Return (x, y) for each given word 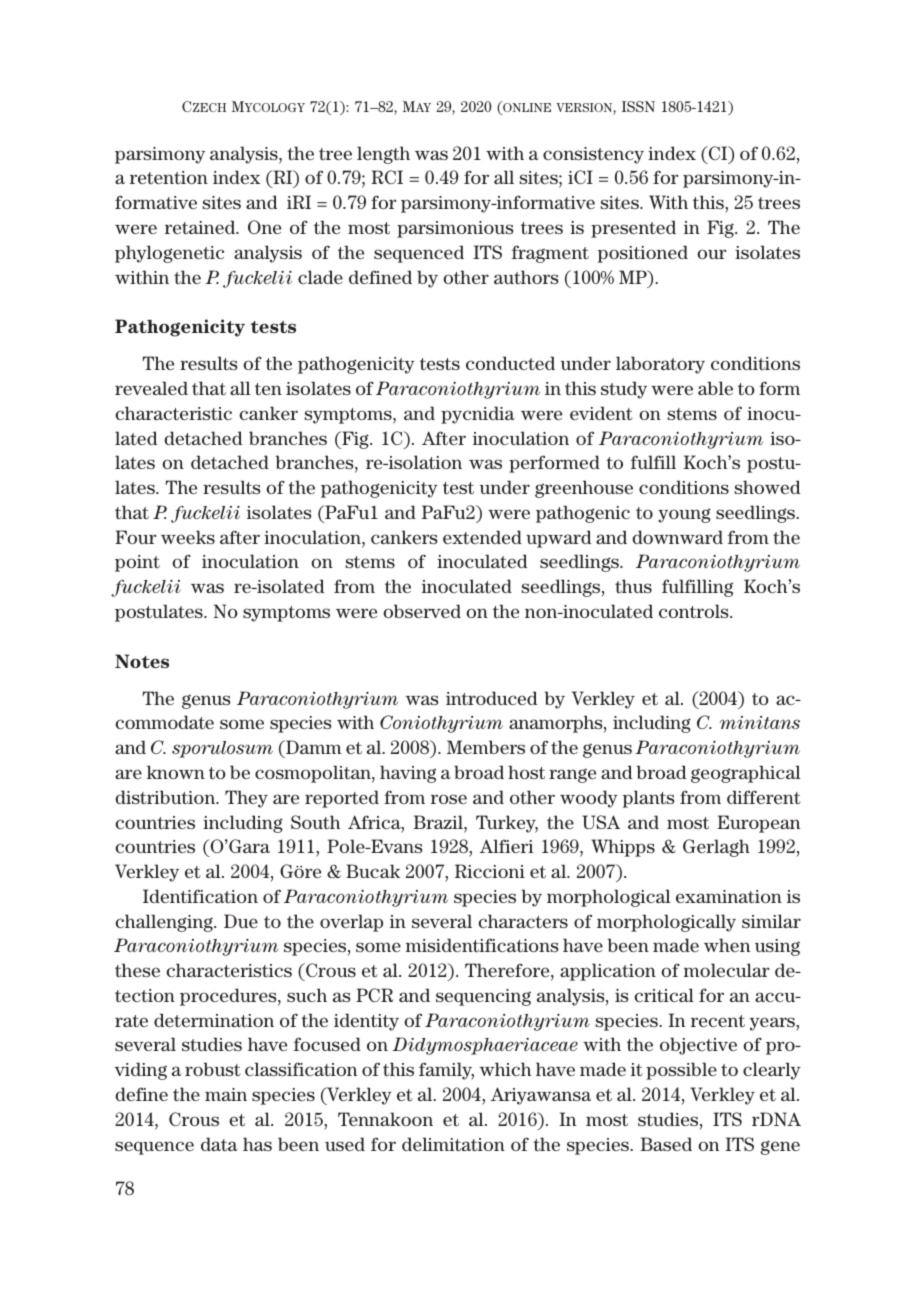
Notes (142, 661)
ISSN (638, 106)
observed (422, 611)
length (383, 155)
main (226, 1094)
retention (169, 177)
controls (695, 611)
